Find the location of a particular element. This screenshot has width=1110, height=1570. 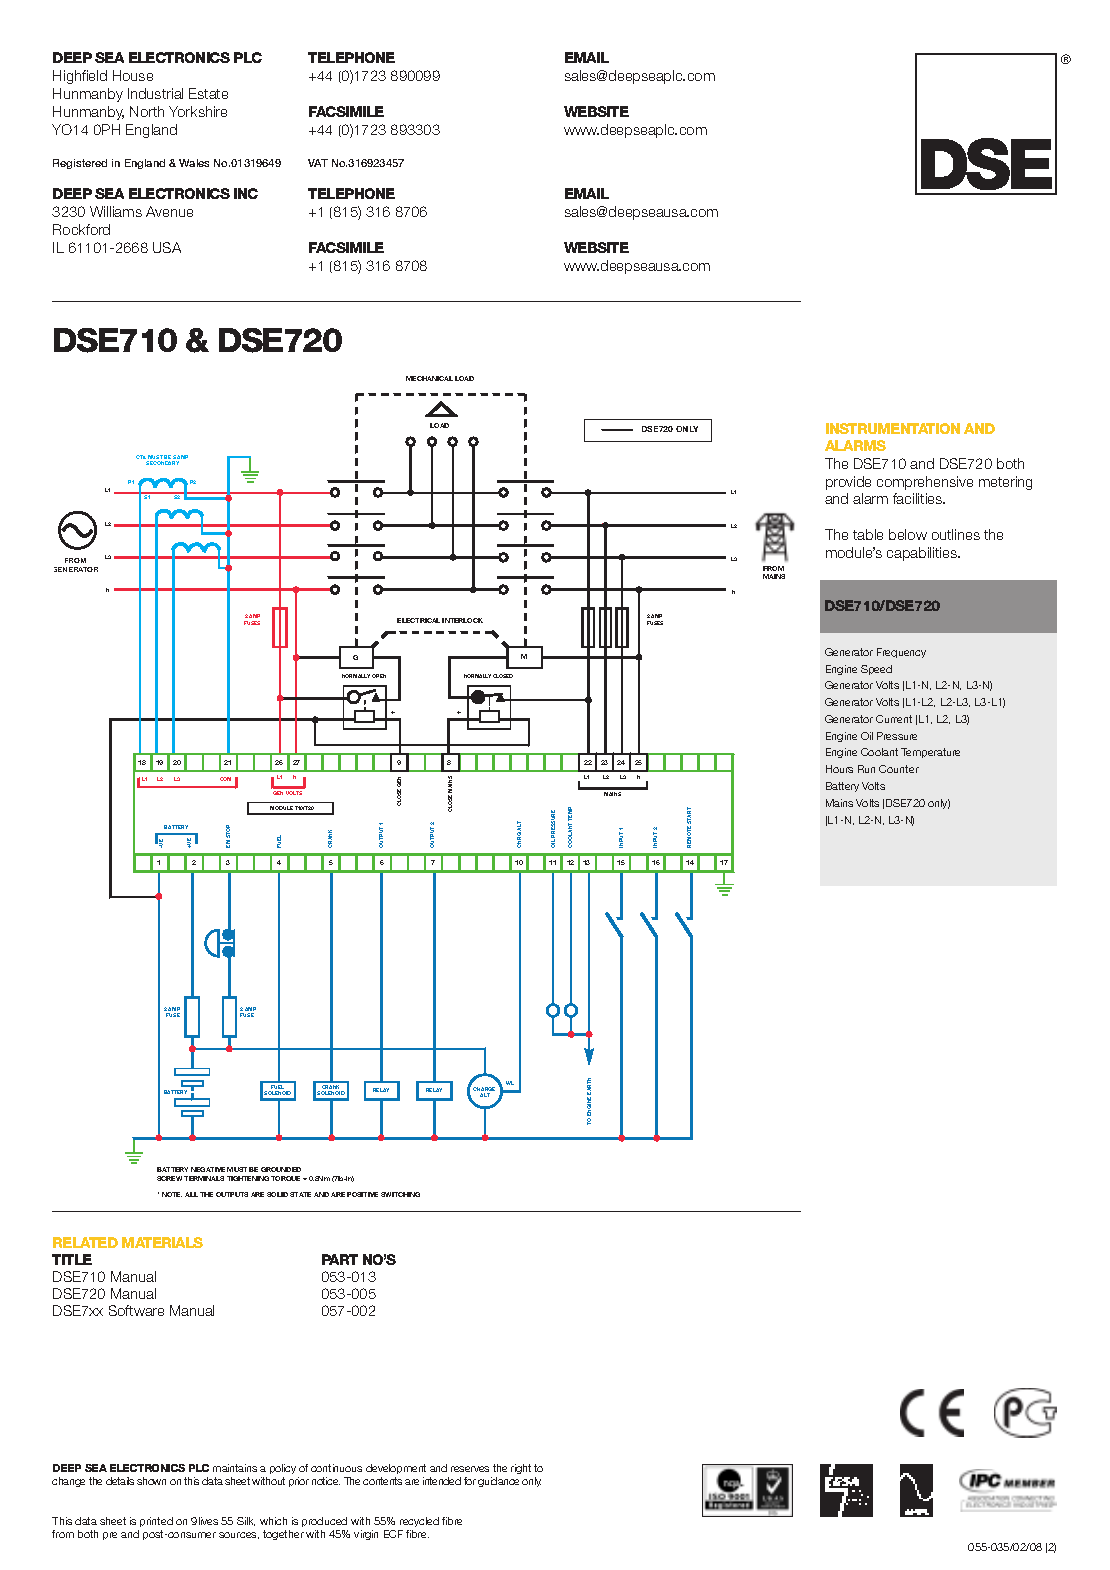

right is located at coordinates (521, 1469).
